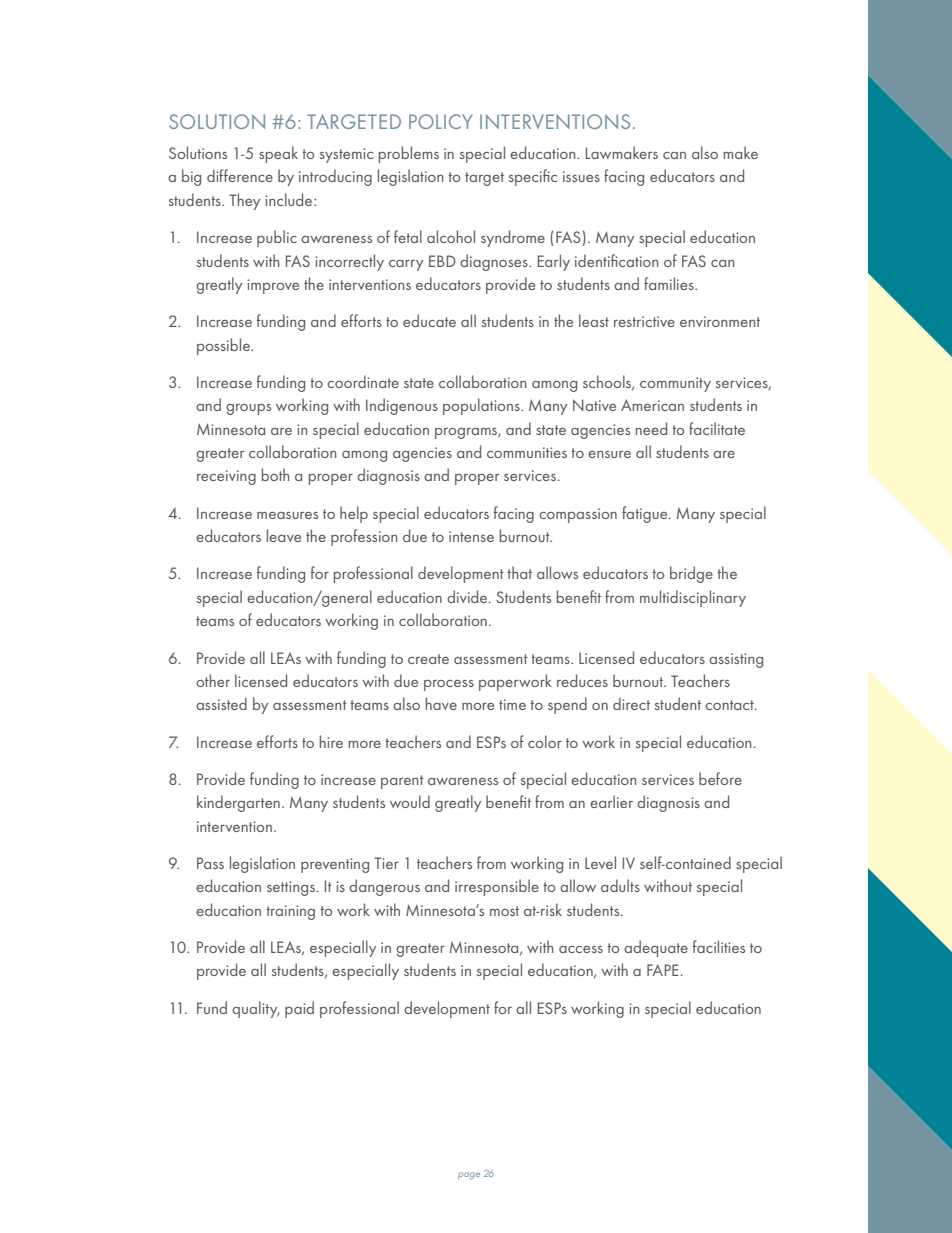 The width and height of the image is (952, 1233). Describe the element at coordinates (441, 121) in the image. I see `POLICY` at that location.
